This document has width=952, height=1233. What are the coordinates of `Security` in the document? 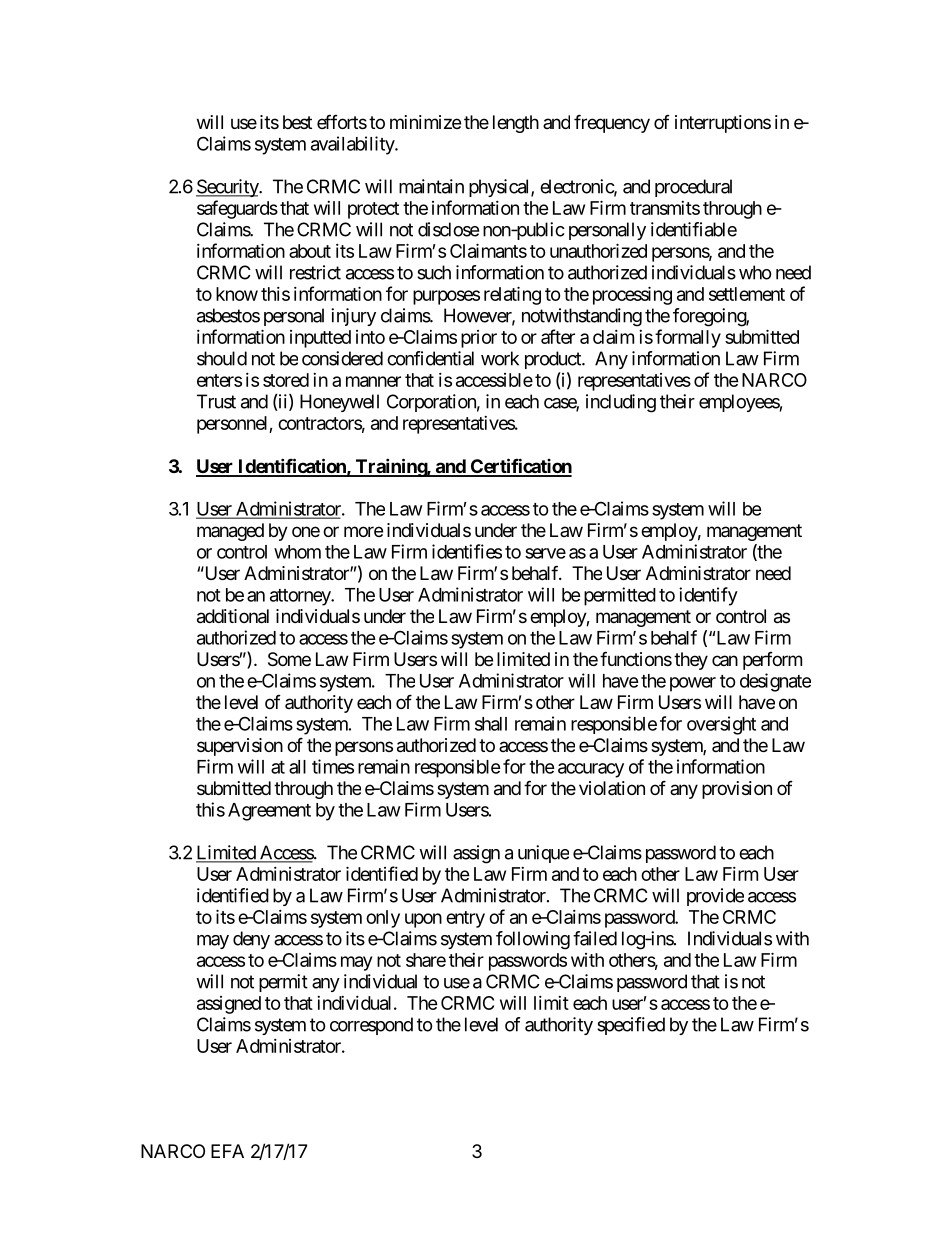 It's located at (228, 188).
